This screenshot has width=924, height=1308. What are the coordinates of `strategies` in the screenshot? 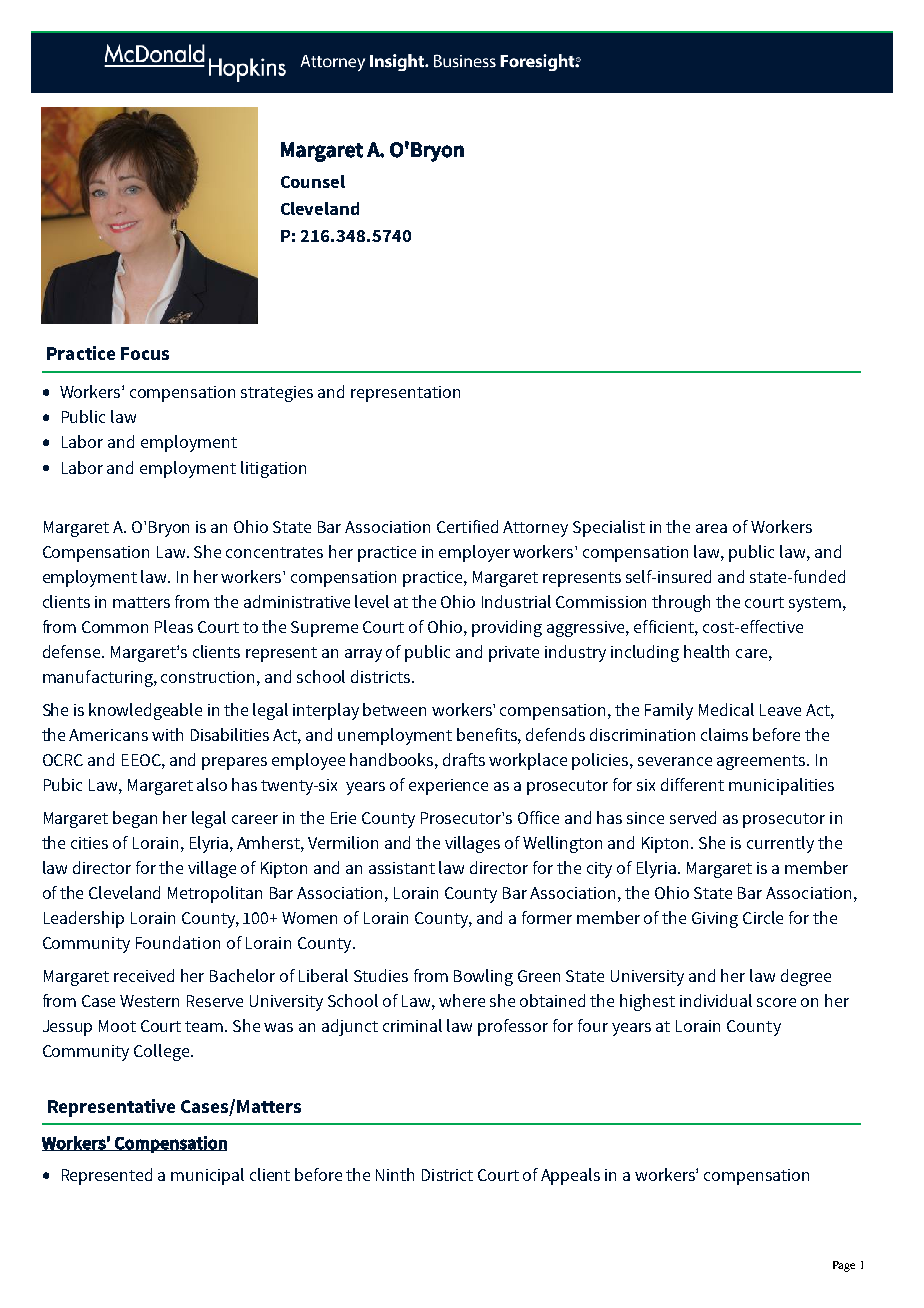 It's located at (277, 394).
